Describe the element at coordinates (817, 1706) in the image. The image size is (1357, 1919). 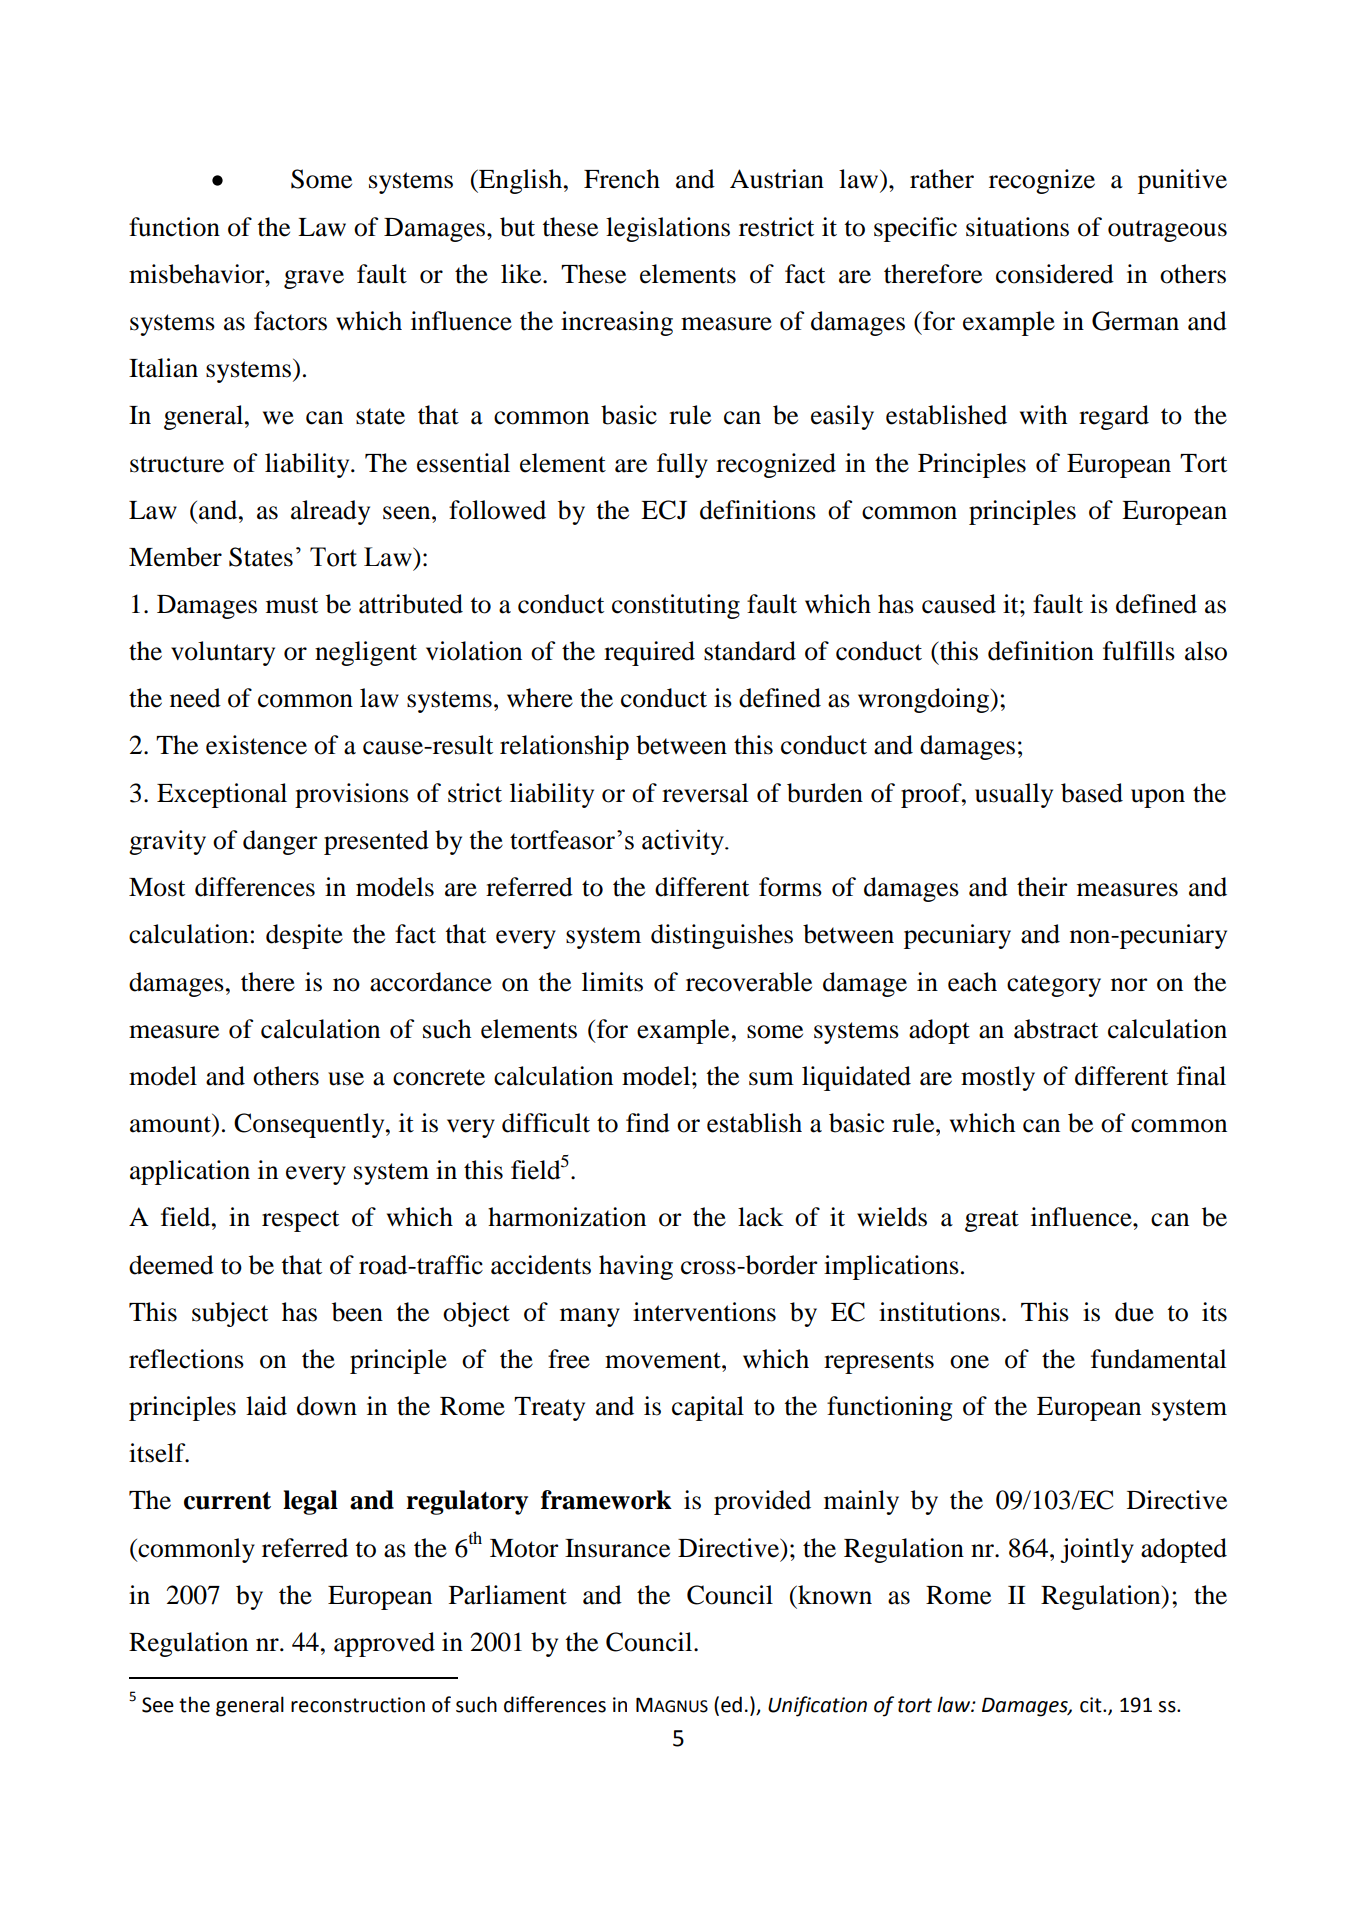
I see `Unification` at that location.
